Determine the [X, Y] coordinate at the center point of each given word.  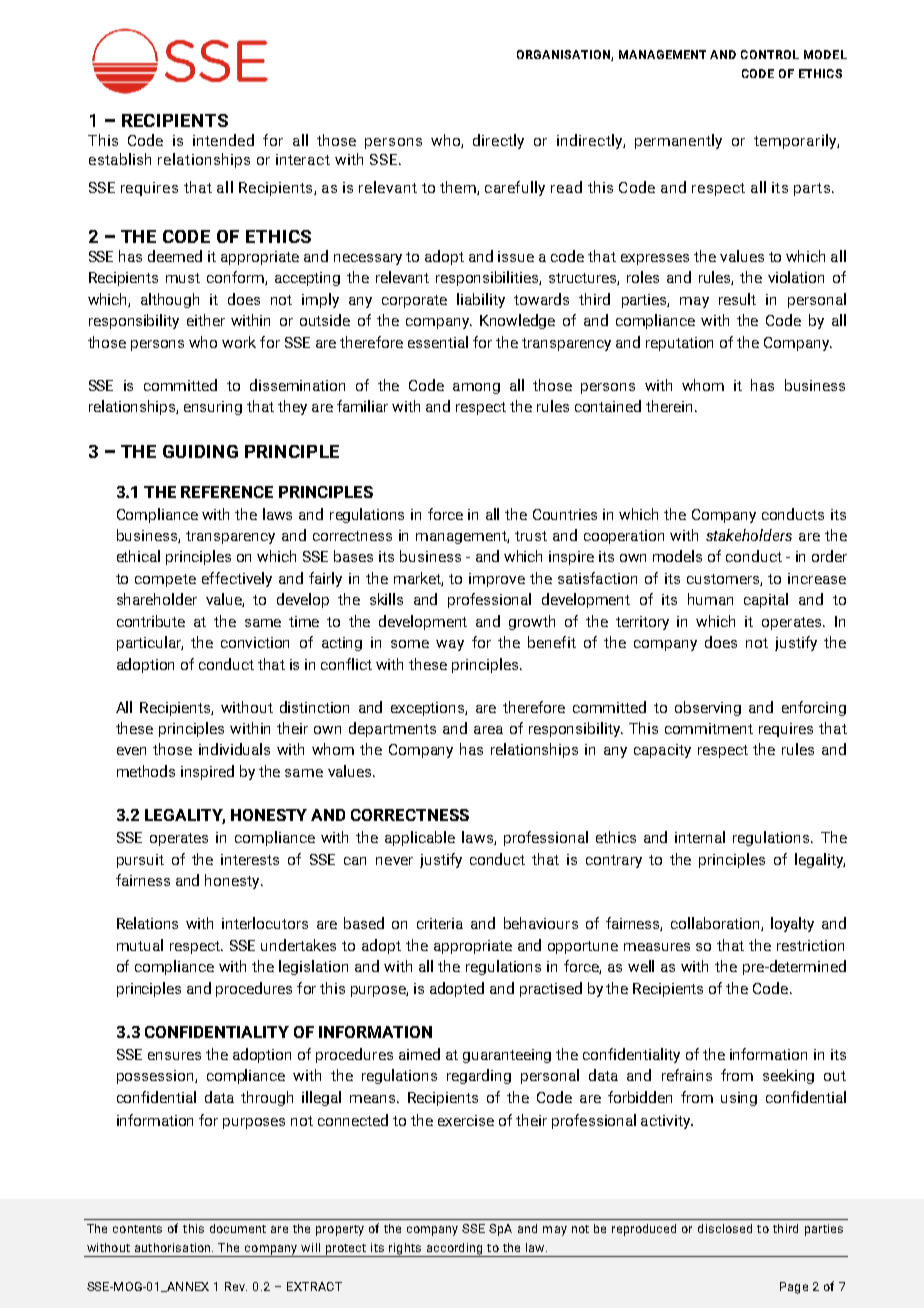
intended [223, 140]
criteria [440, 923]
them [459, 188]
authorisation [174, 1247]
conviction [255, 642]
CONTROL [770, 54]
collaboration [716, 924]
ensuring [213, 408]
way [450, 645]
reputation [679, 344]
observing [708, 708]
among [476, 388]
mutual [140, 945]
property [340, 1230]
